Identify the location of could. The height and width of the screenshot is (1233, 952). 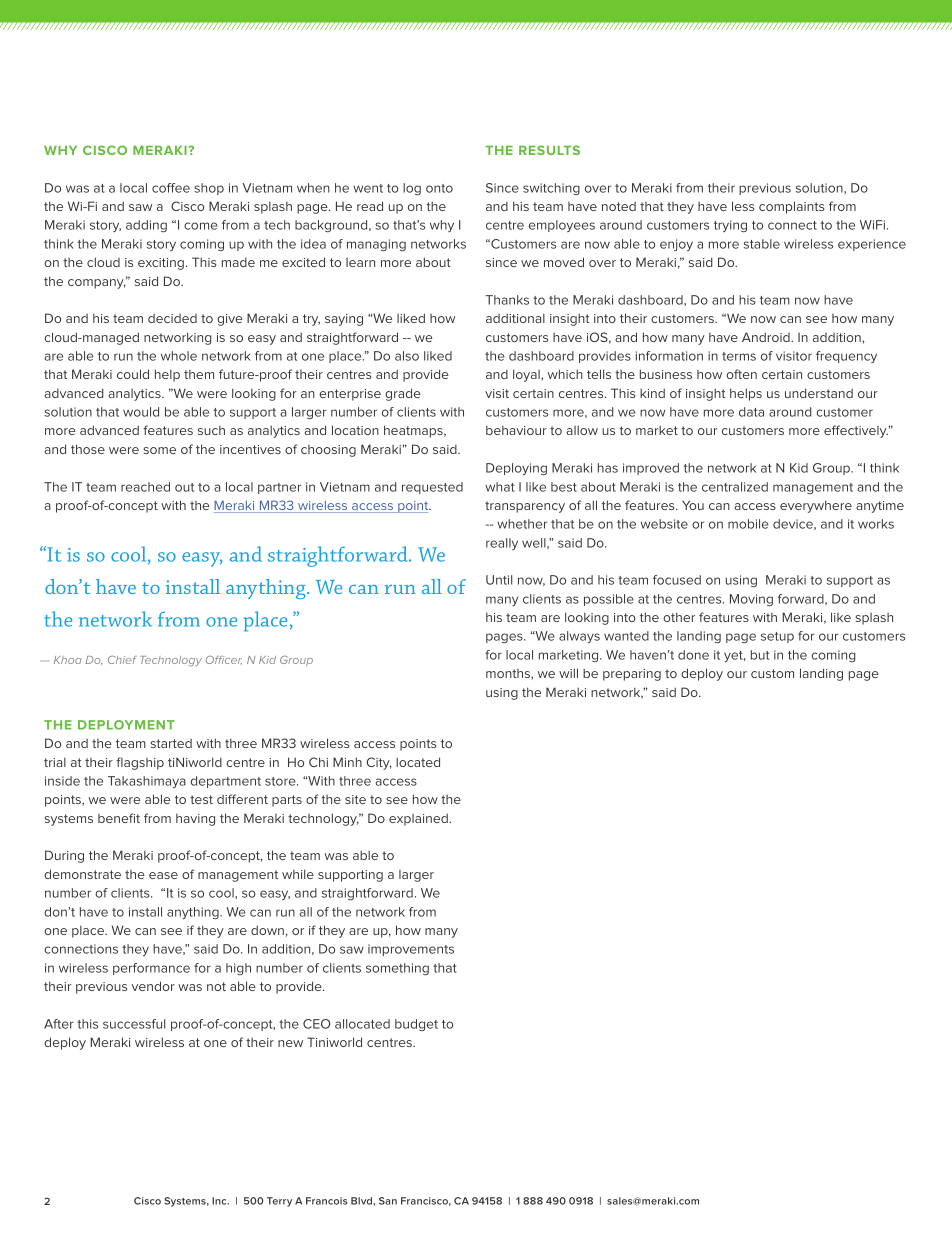
(133, 374).
